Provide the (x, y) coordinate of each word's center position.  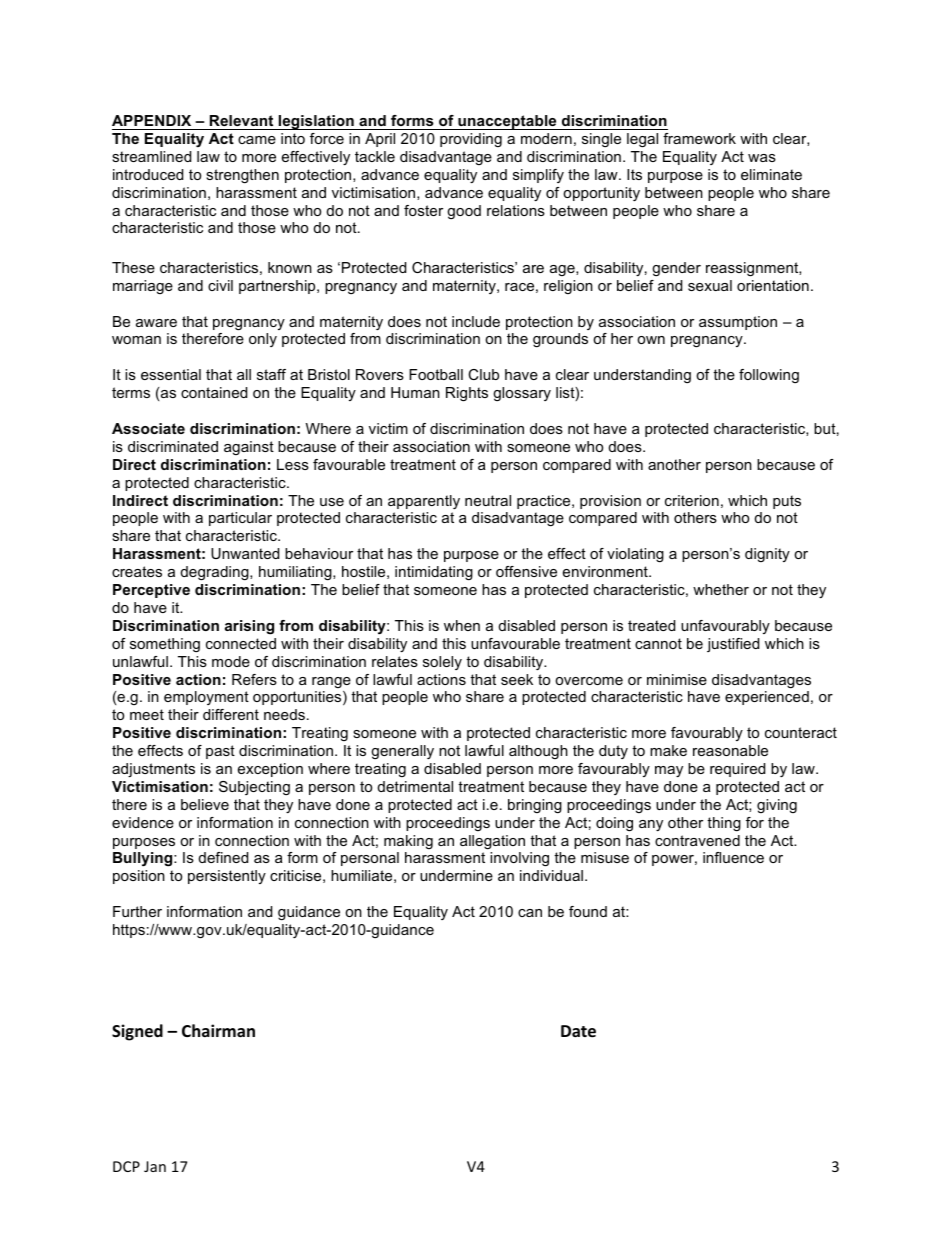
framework (699, 138)
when (462, 625)
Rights (467, 394)
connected (241, 643)
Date (578, 1031)
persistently (227, 877)
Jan (155, 1166)
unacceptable (507, 122)
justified (733, 645)
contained (214, 392)
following (769, 376)
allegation (492, 842)
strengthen (242, 176)
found (588, 911)
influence (733, 857)
